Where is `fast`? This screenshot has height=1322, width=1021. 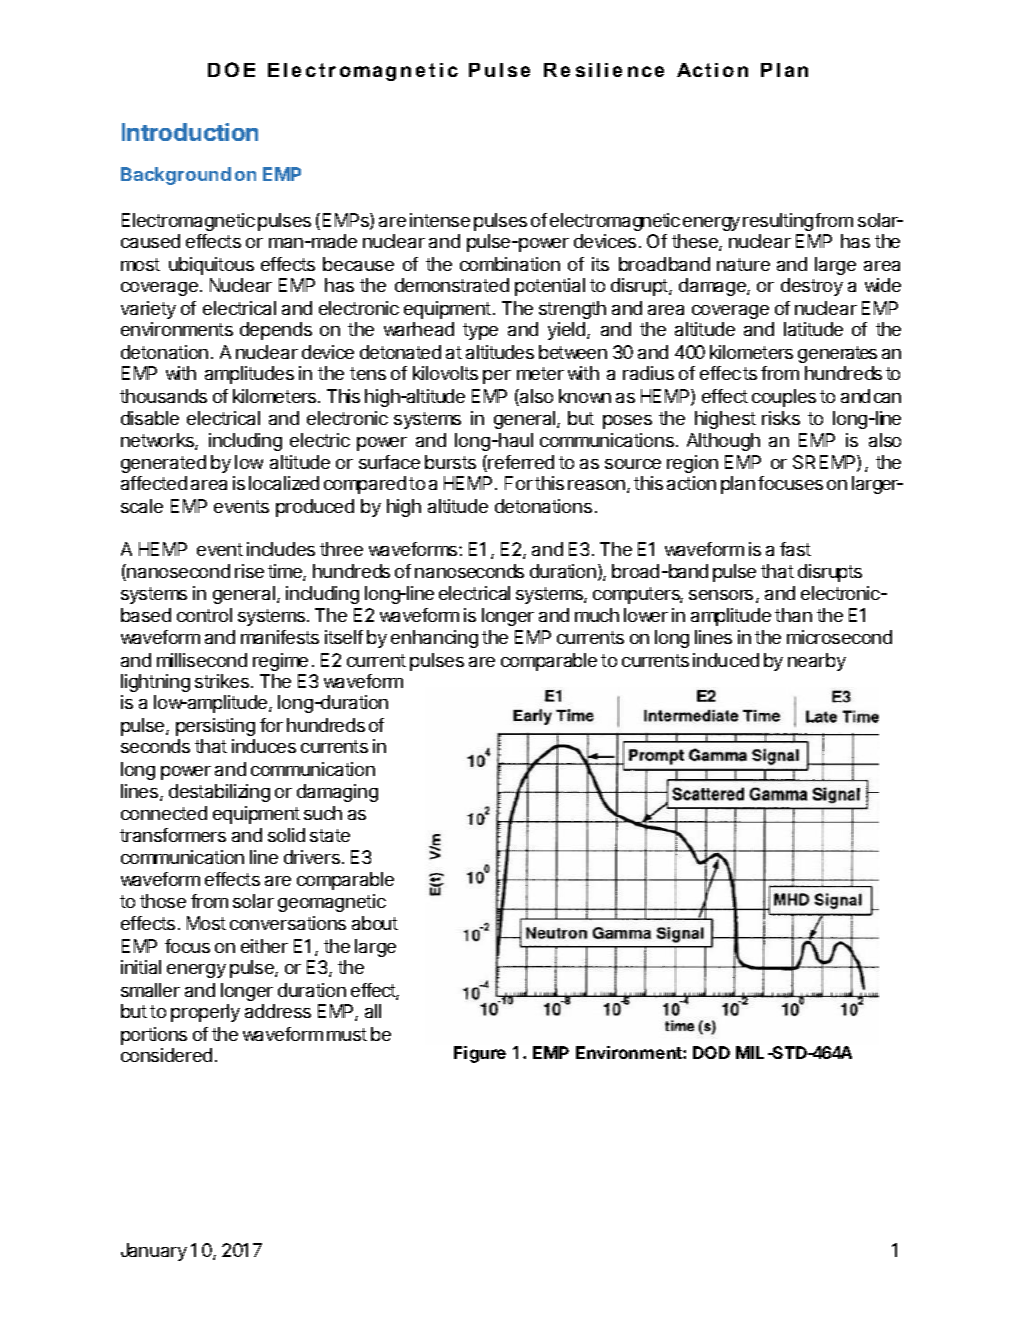 fast is located at coordinates (795, 549).
